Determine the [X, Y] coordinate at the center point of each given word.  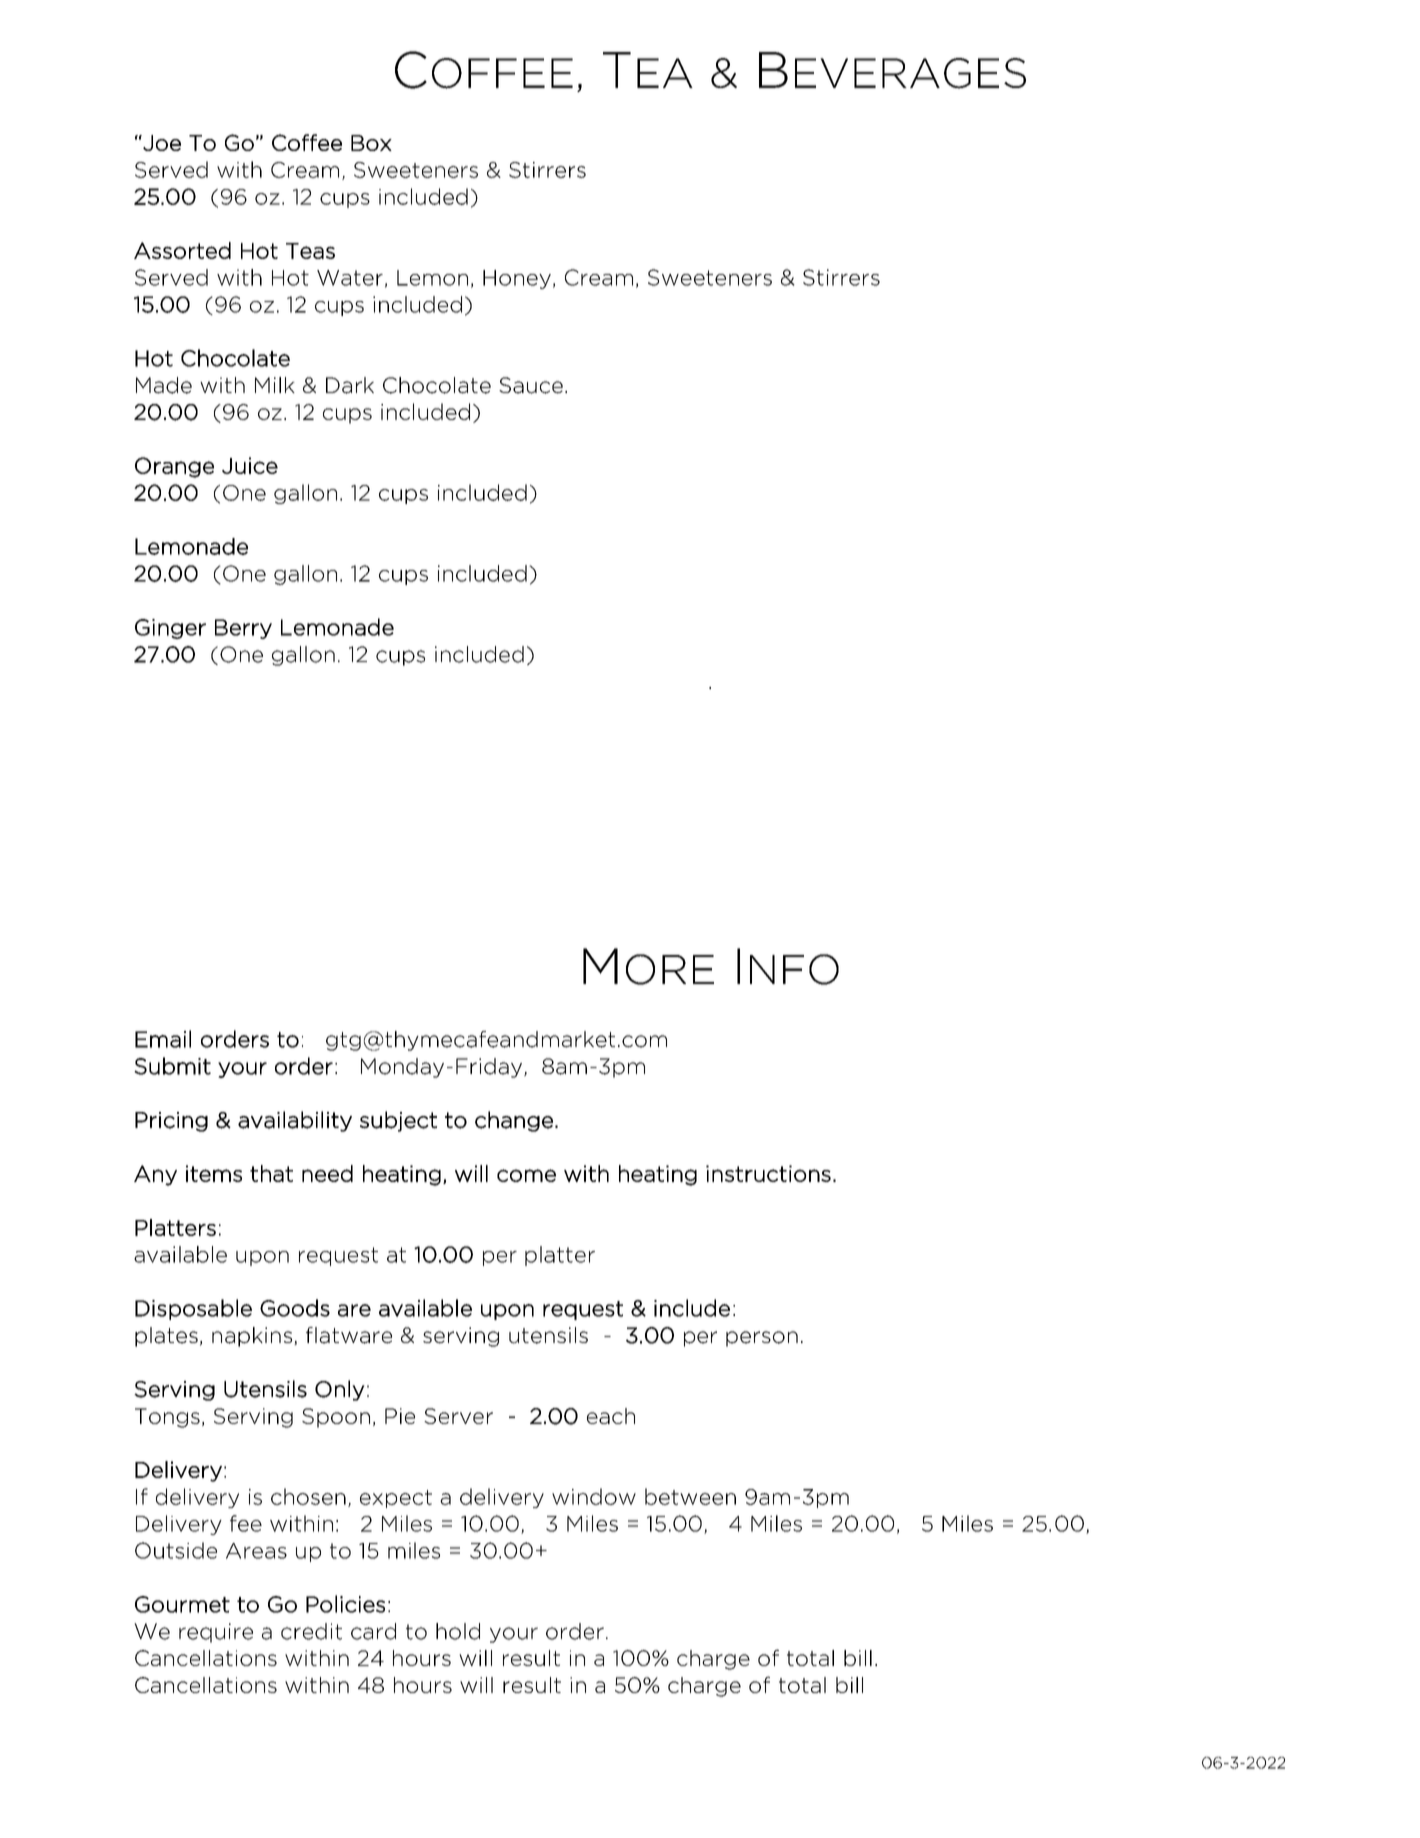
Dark [350, 385]
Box [371, 143]
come [526, 1175]
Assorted [182, 250]
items [214, 1173]
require [216, 1633]
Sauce [531, 385]
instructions [768, 1173]
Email [163, 1039]
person [762, 1339]
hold [458, 1631]
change [514, 1121]
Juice [250, 465]
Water [350, 278]
